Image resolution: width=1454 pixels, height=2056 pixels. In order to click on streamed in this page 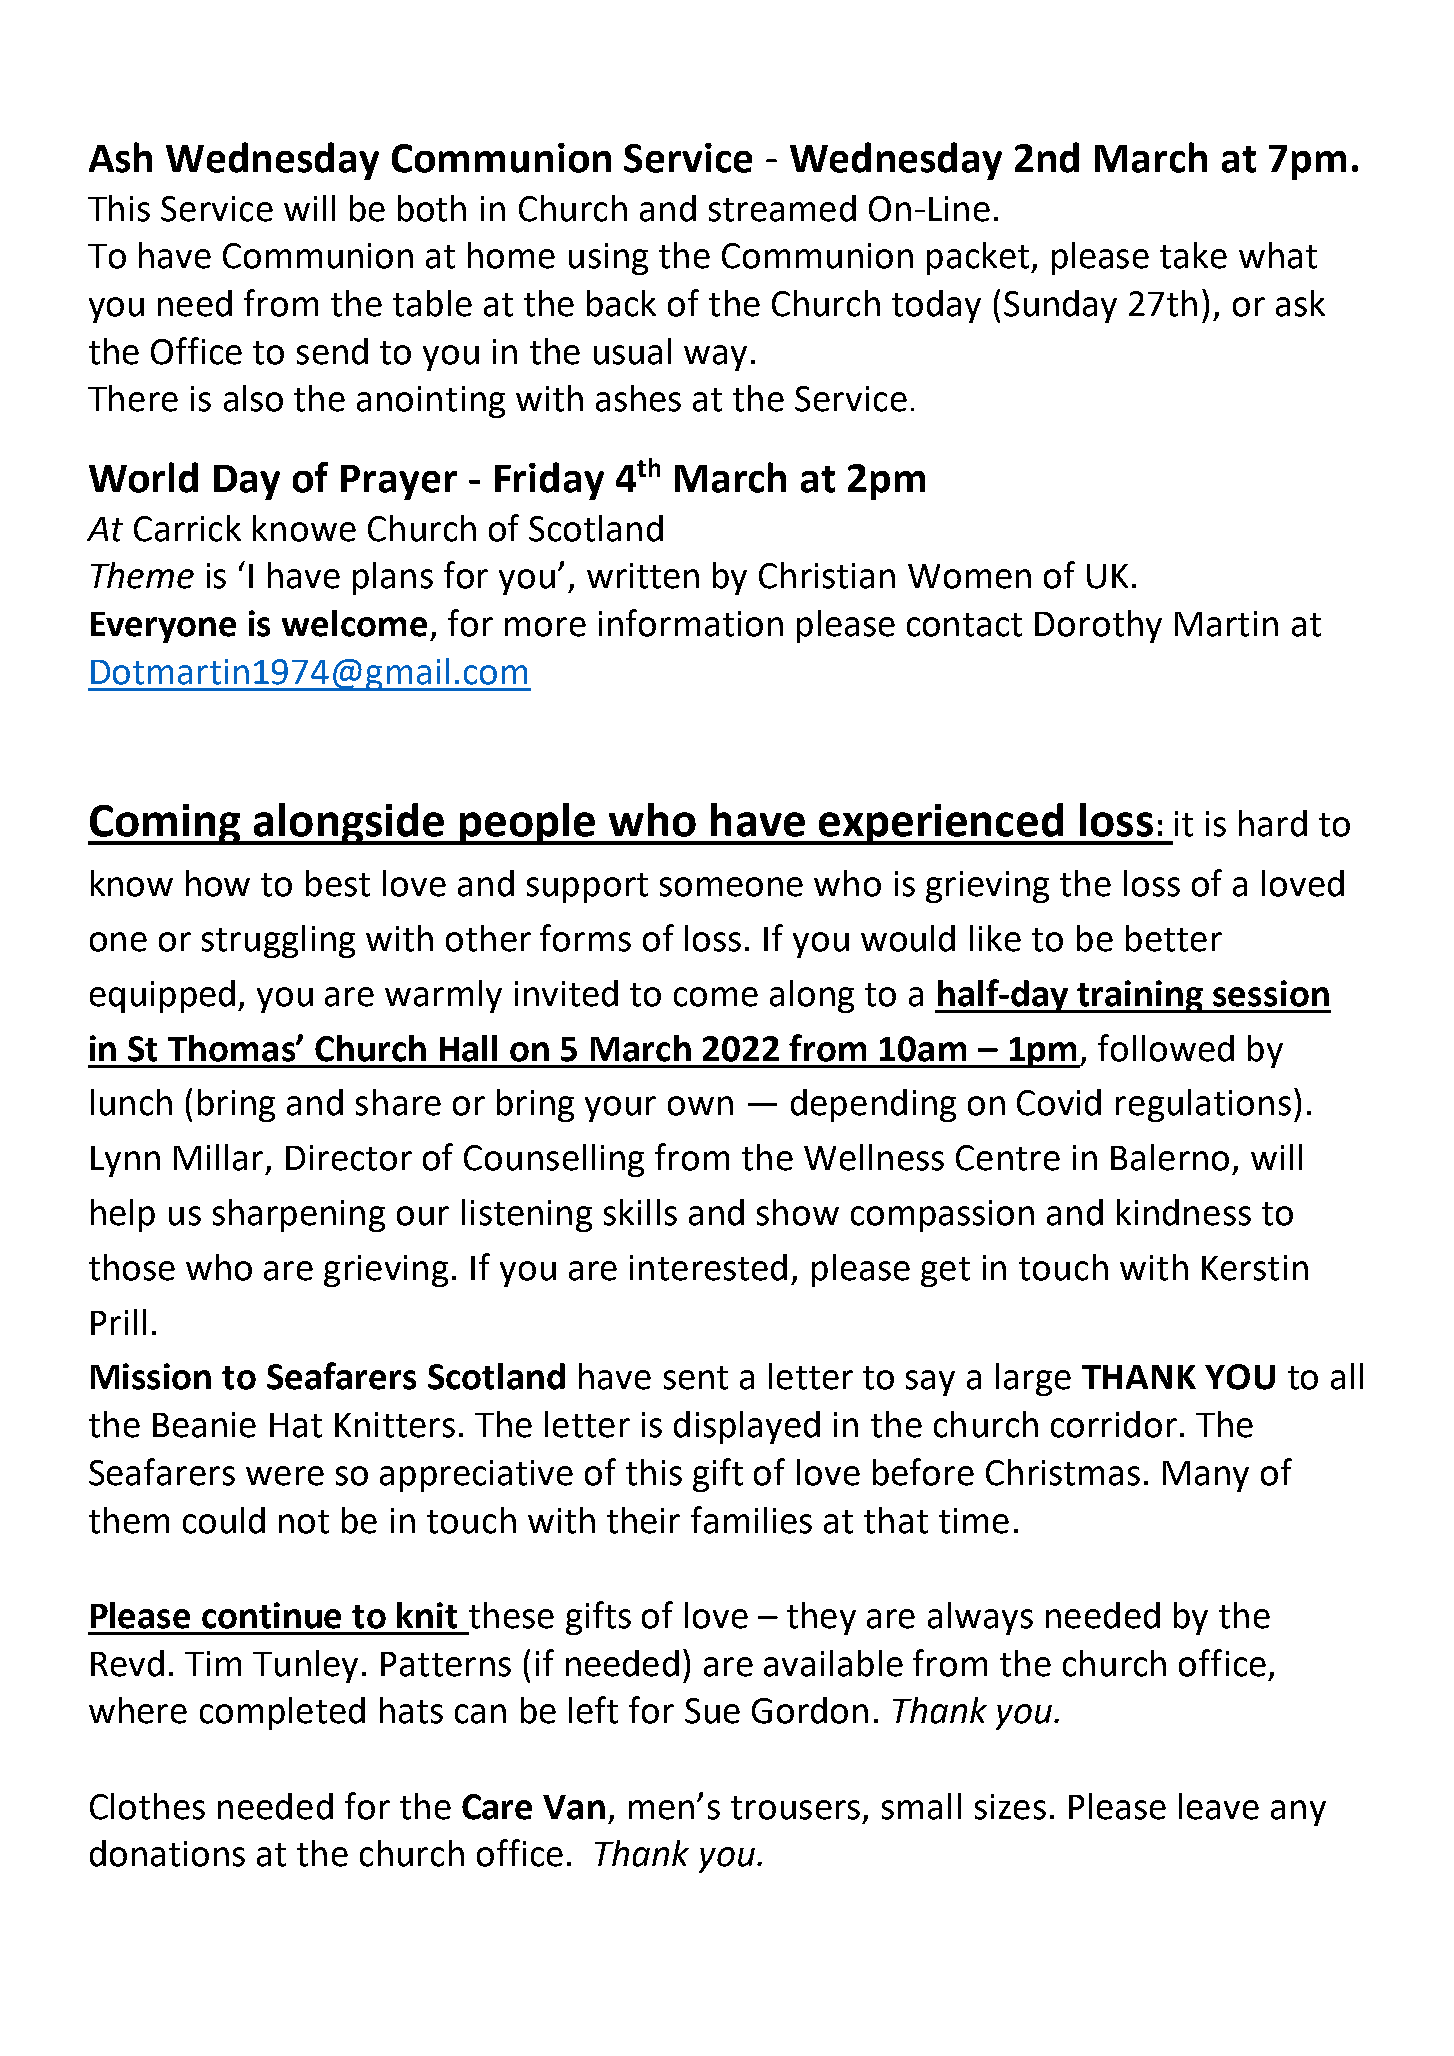, I will do `click(782, 208)`.
